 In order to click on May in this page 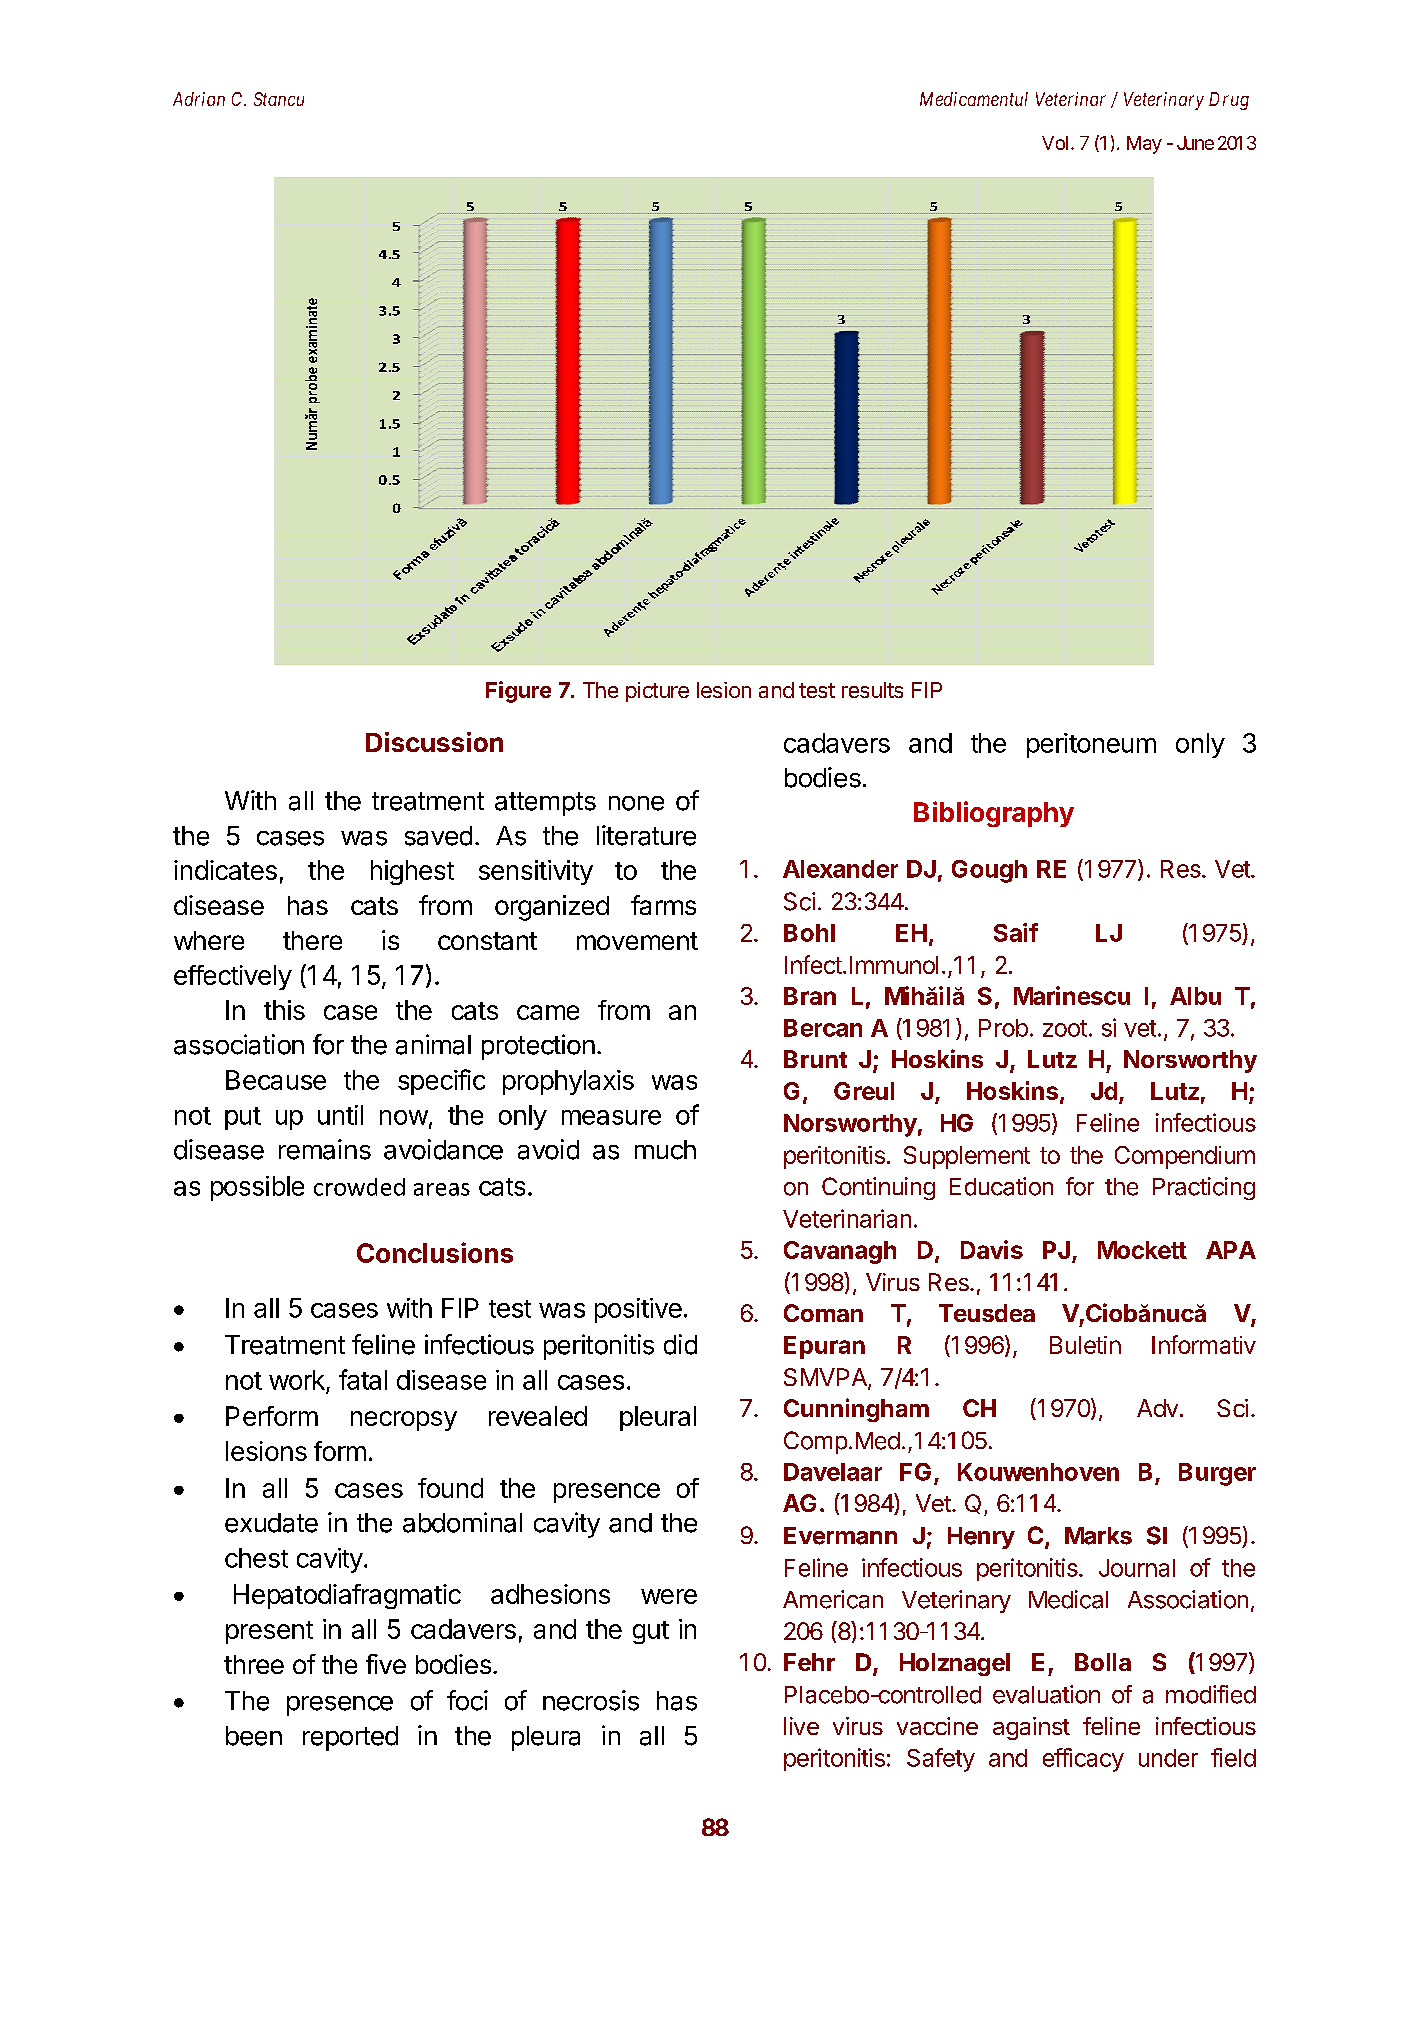, I will do `click(1144, 145)`.
